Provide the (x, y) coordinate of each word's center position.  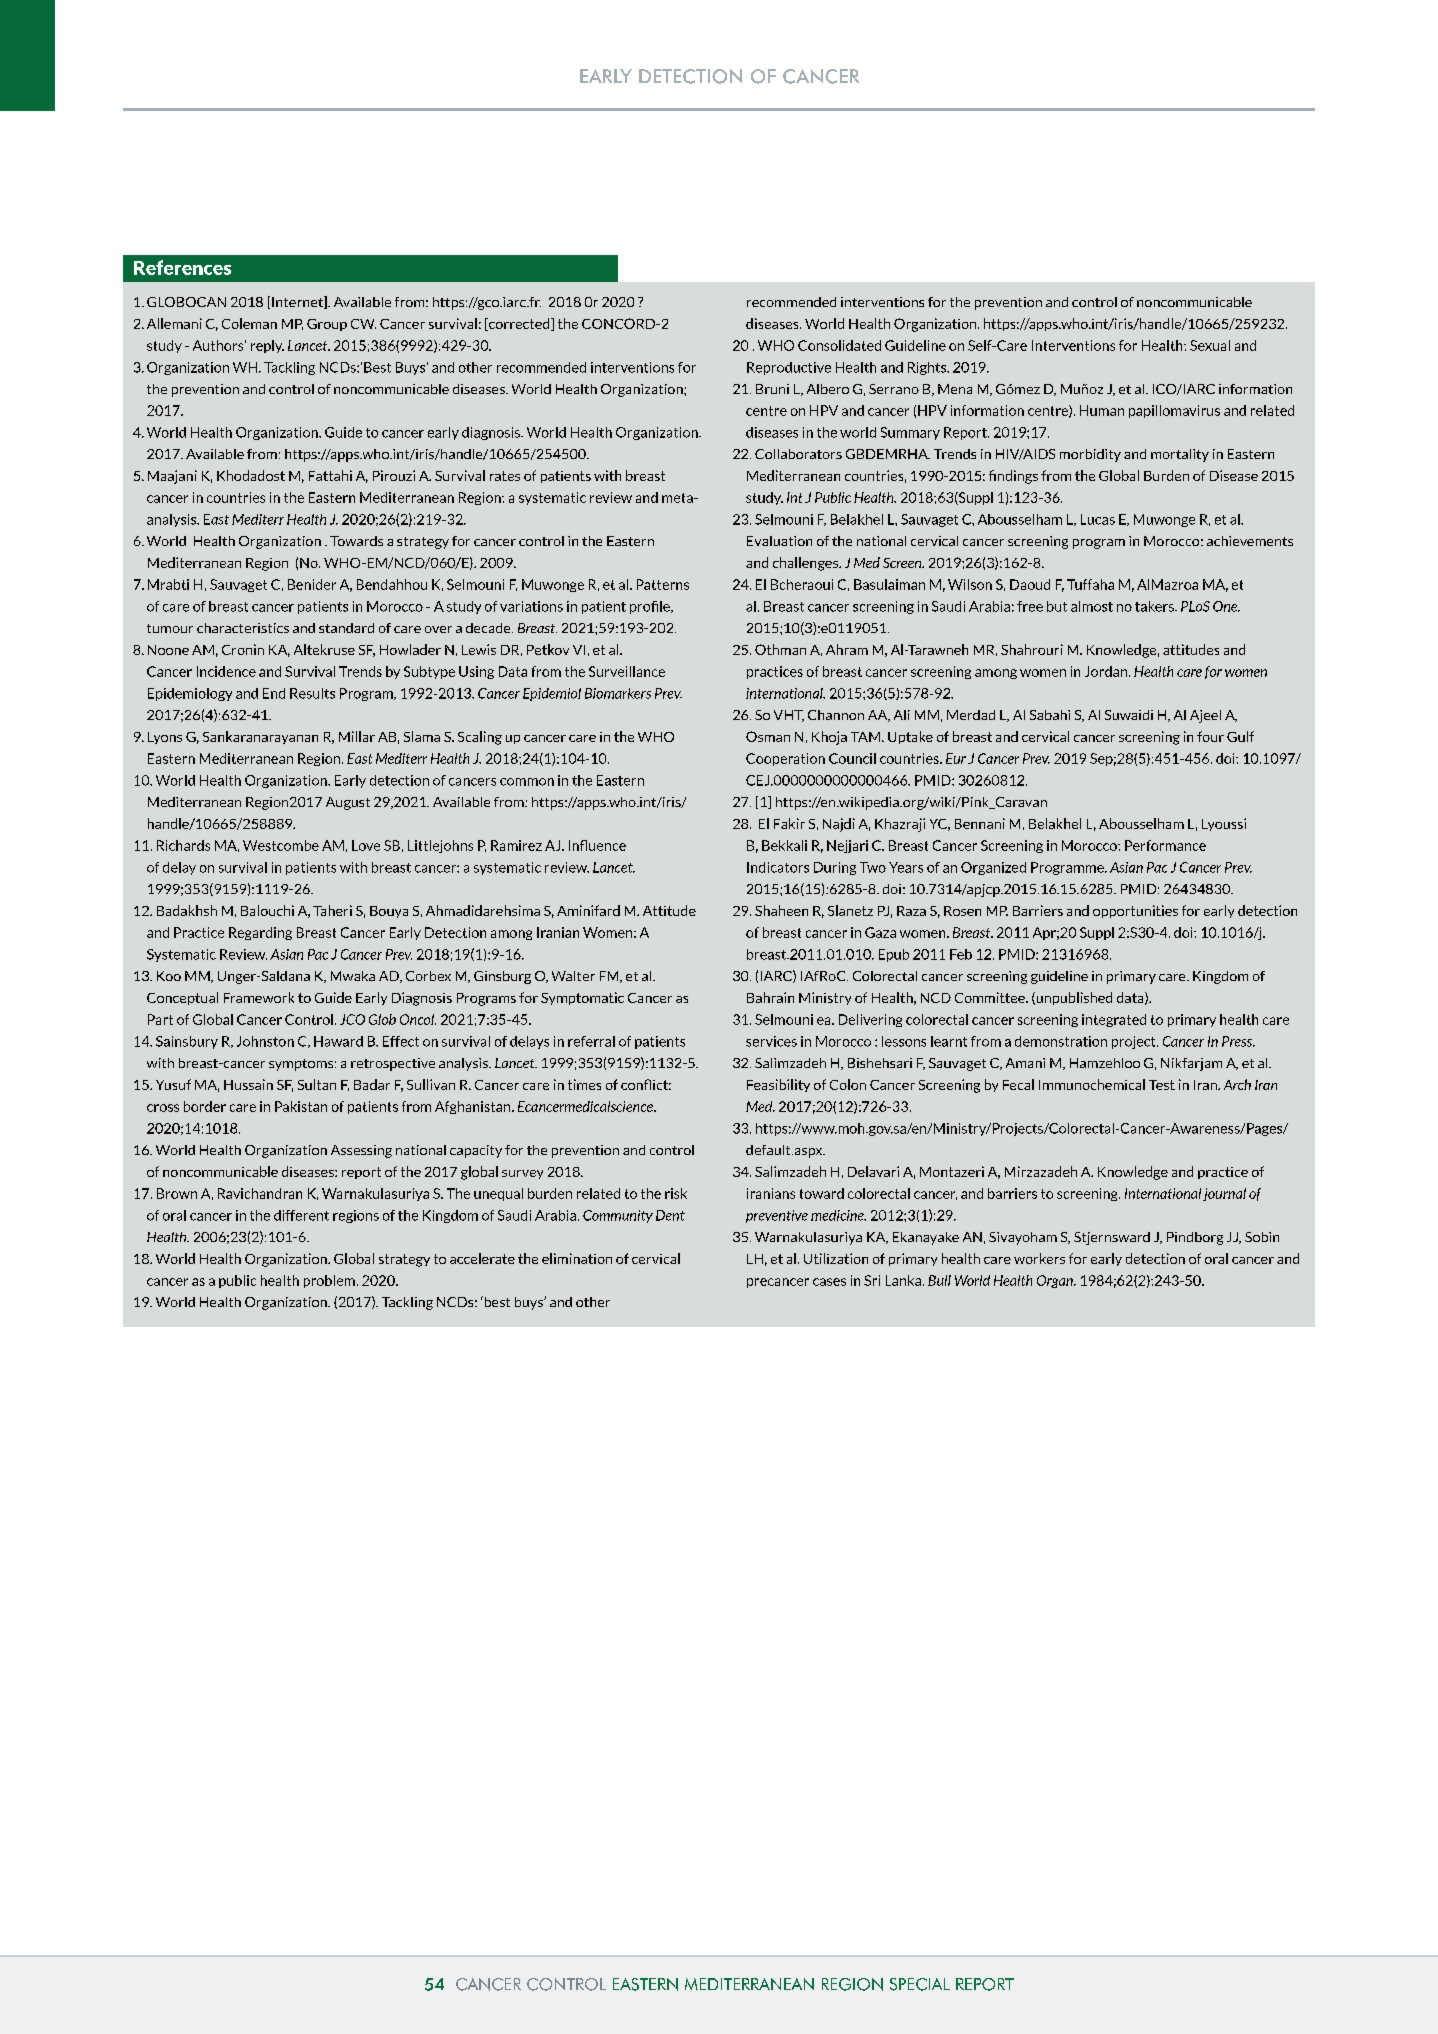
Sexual (1210, 345)
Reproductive (789, 368)
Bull (939, 1280)
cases (829, 1282)
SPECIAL (920, 1984)
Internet (298, 302)
